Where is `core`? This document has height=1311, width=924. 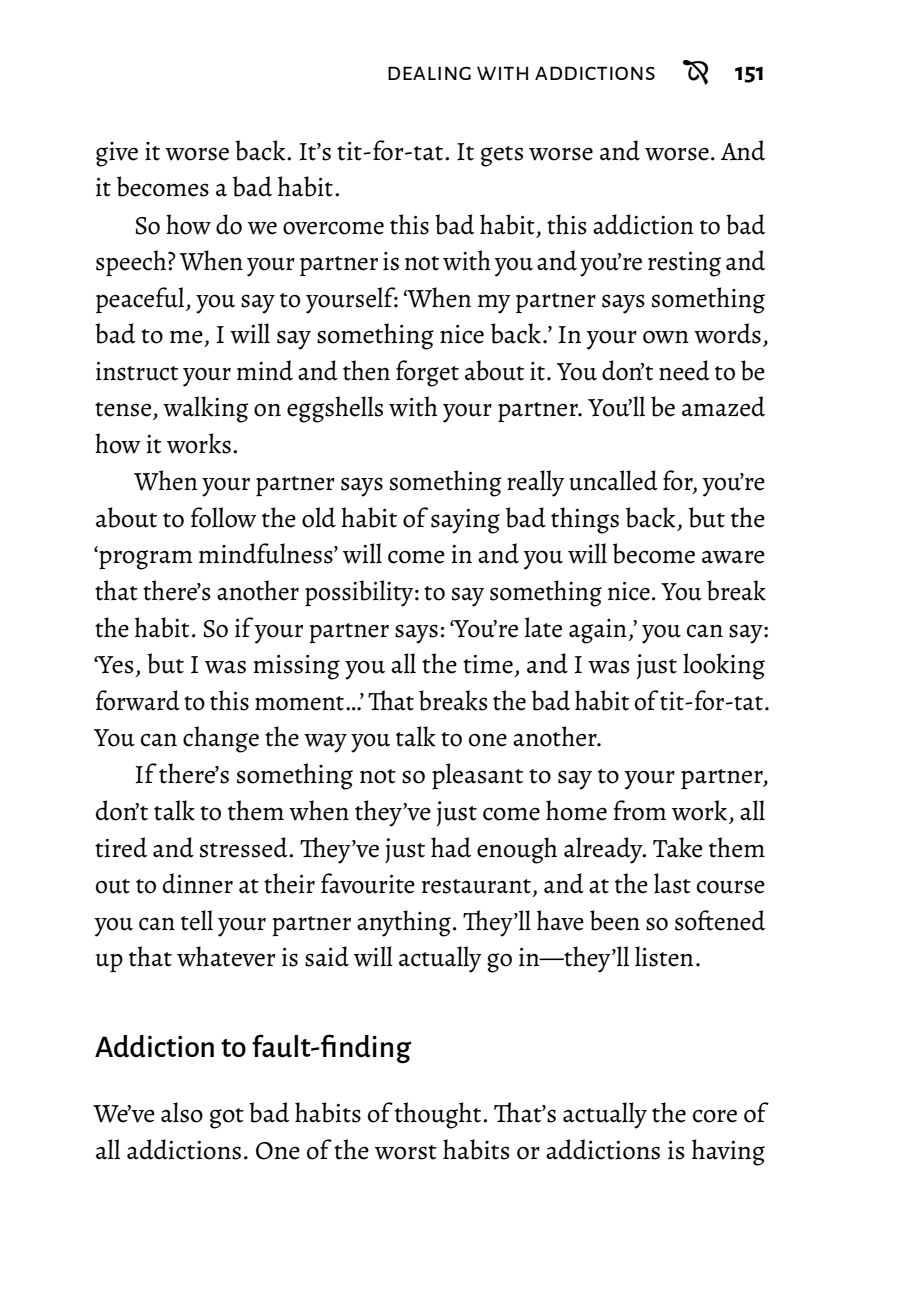
core is located at coordinates (715, 1116).
